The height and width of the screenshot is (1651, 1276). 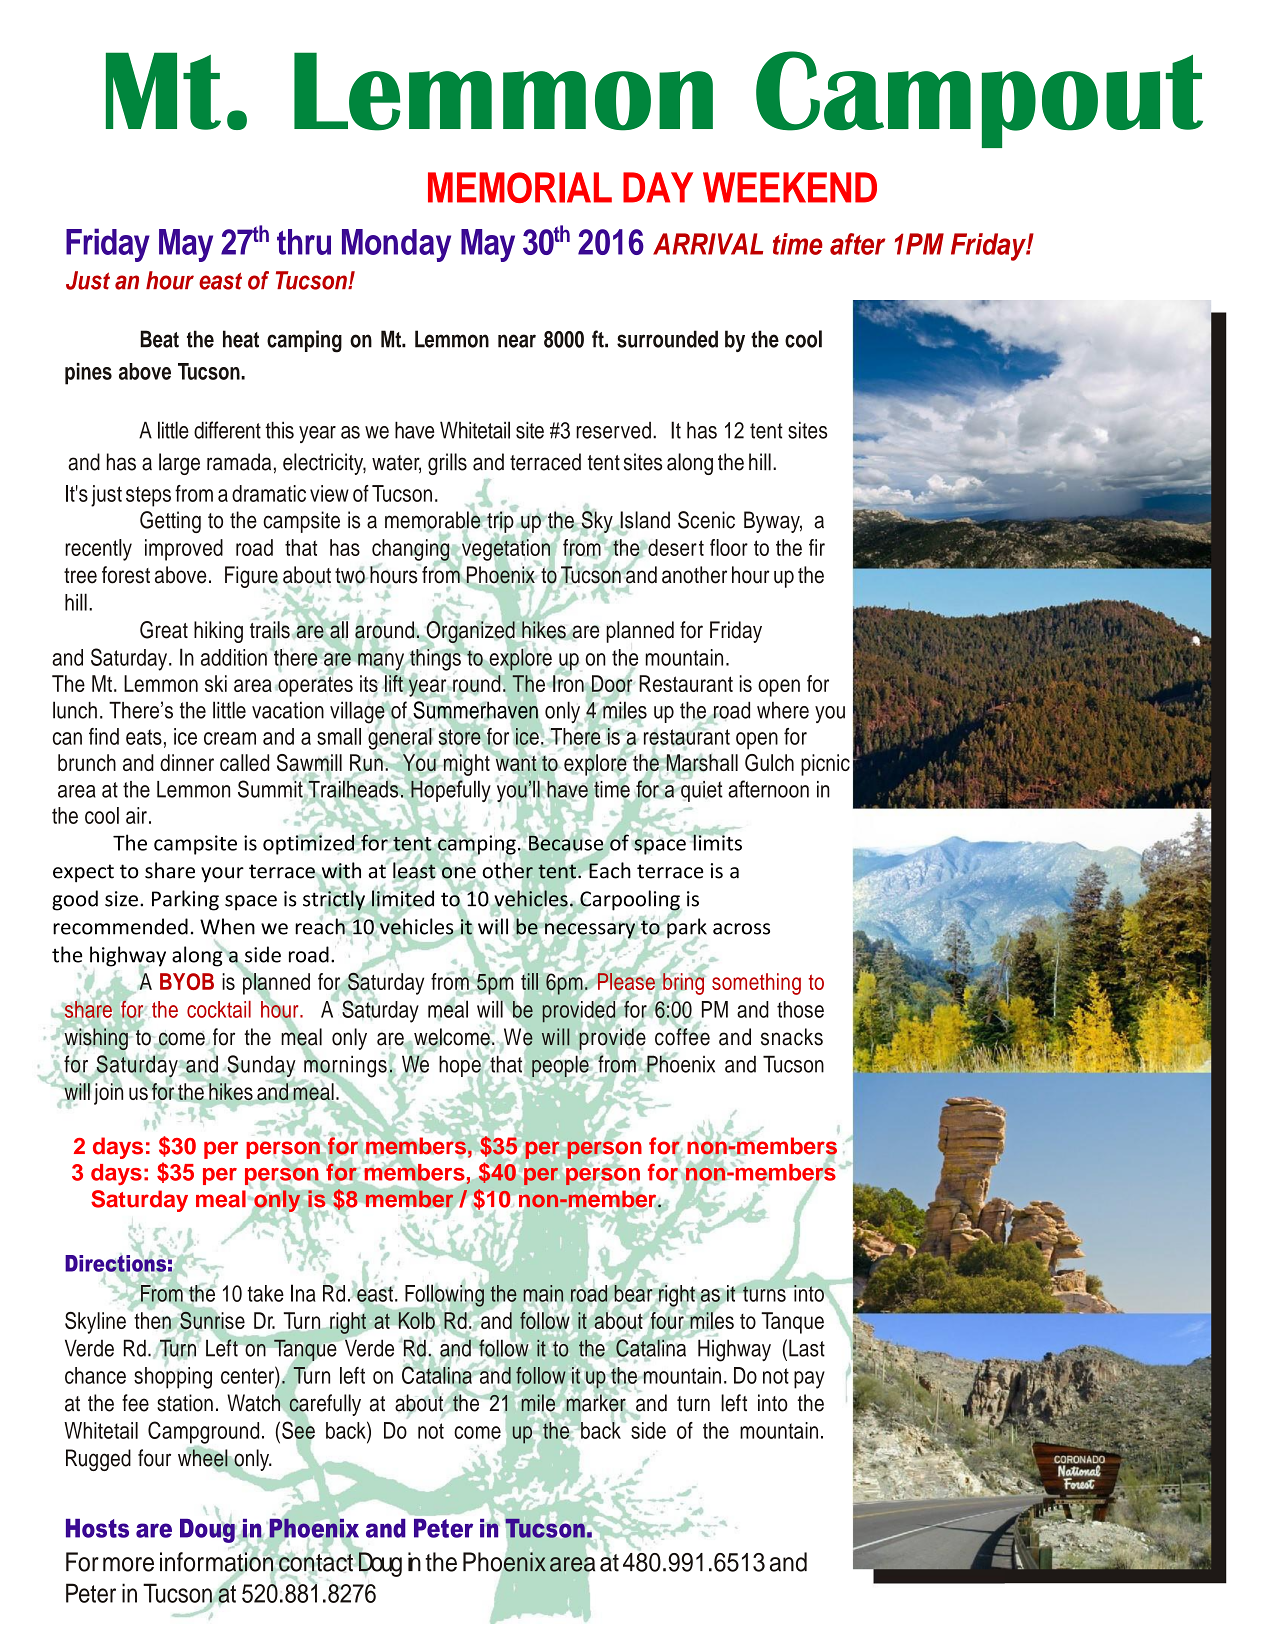 What do you see at coordinates (800, 1009) in the screenshot?
I see `those` at bounding box center [800, 1009].
